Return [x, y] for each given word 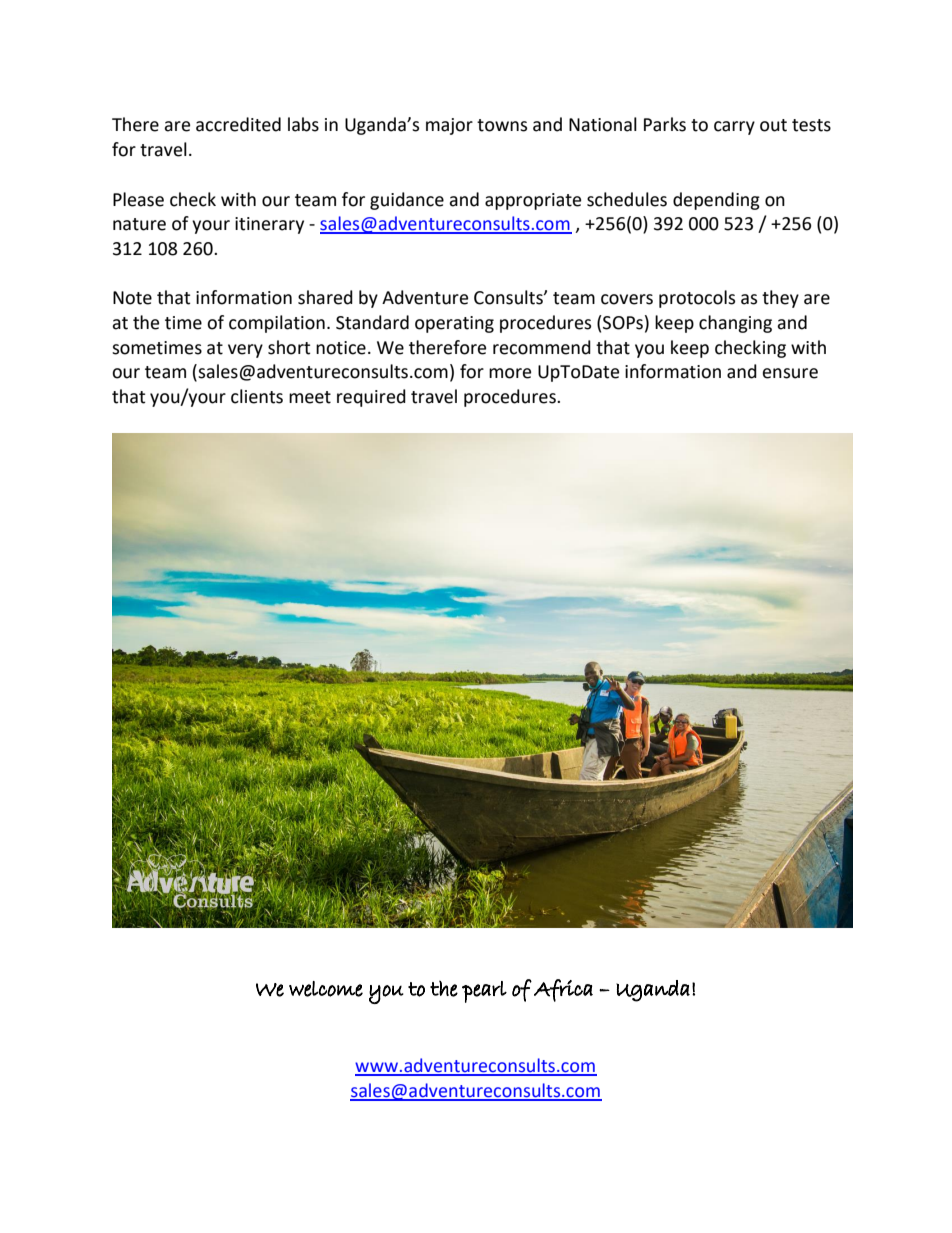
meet [310, 397]
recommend [542, 347]
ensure [790, 373]
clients [257, 396]
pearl [484, 992]
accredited [238, 124]
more [510, 373]
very [245, 351]
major [449, 126]
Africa [563, 990]
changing [735, 324]
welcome [326, 989]
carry [734, 128]
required [371, 398]
